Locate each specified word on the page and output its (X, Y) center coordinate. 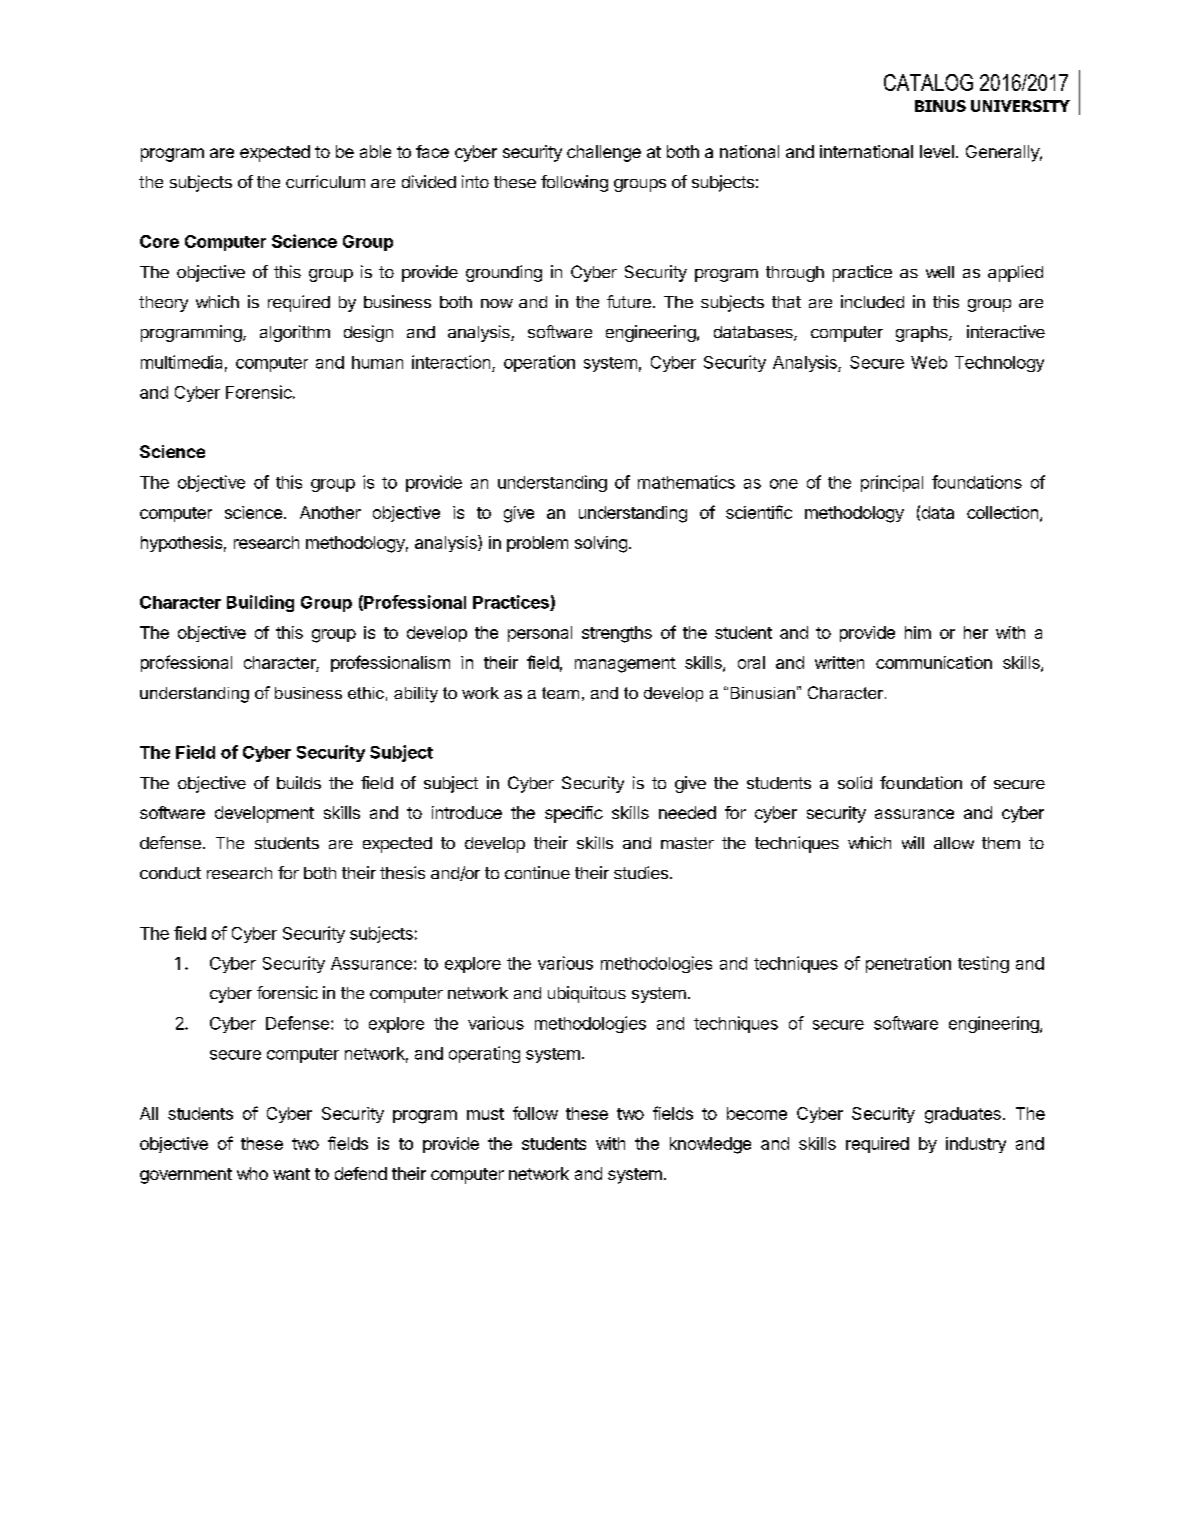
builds (299, 782)
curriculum (325, 181)
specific (574, 814)
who (252, 1173)
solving (601, 544)
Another (330, 512)
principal (892, 483)
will (913, 842)
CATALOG (928, 82)
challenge (604, 153)
